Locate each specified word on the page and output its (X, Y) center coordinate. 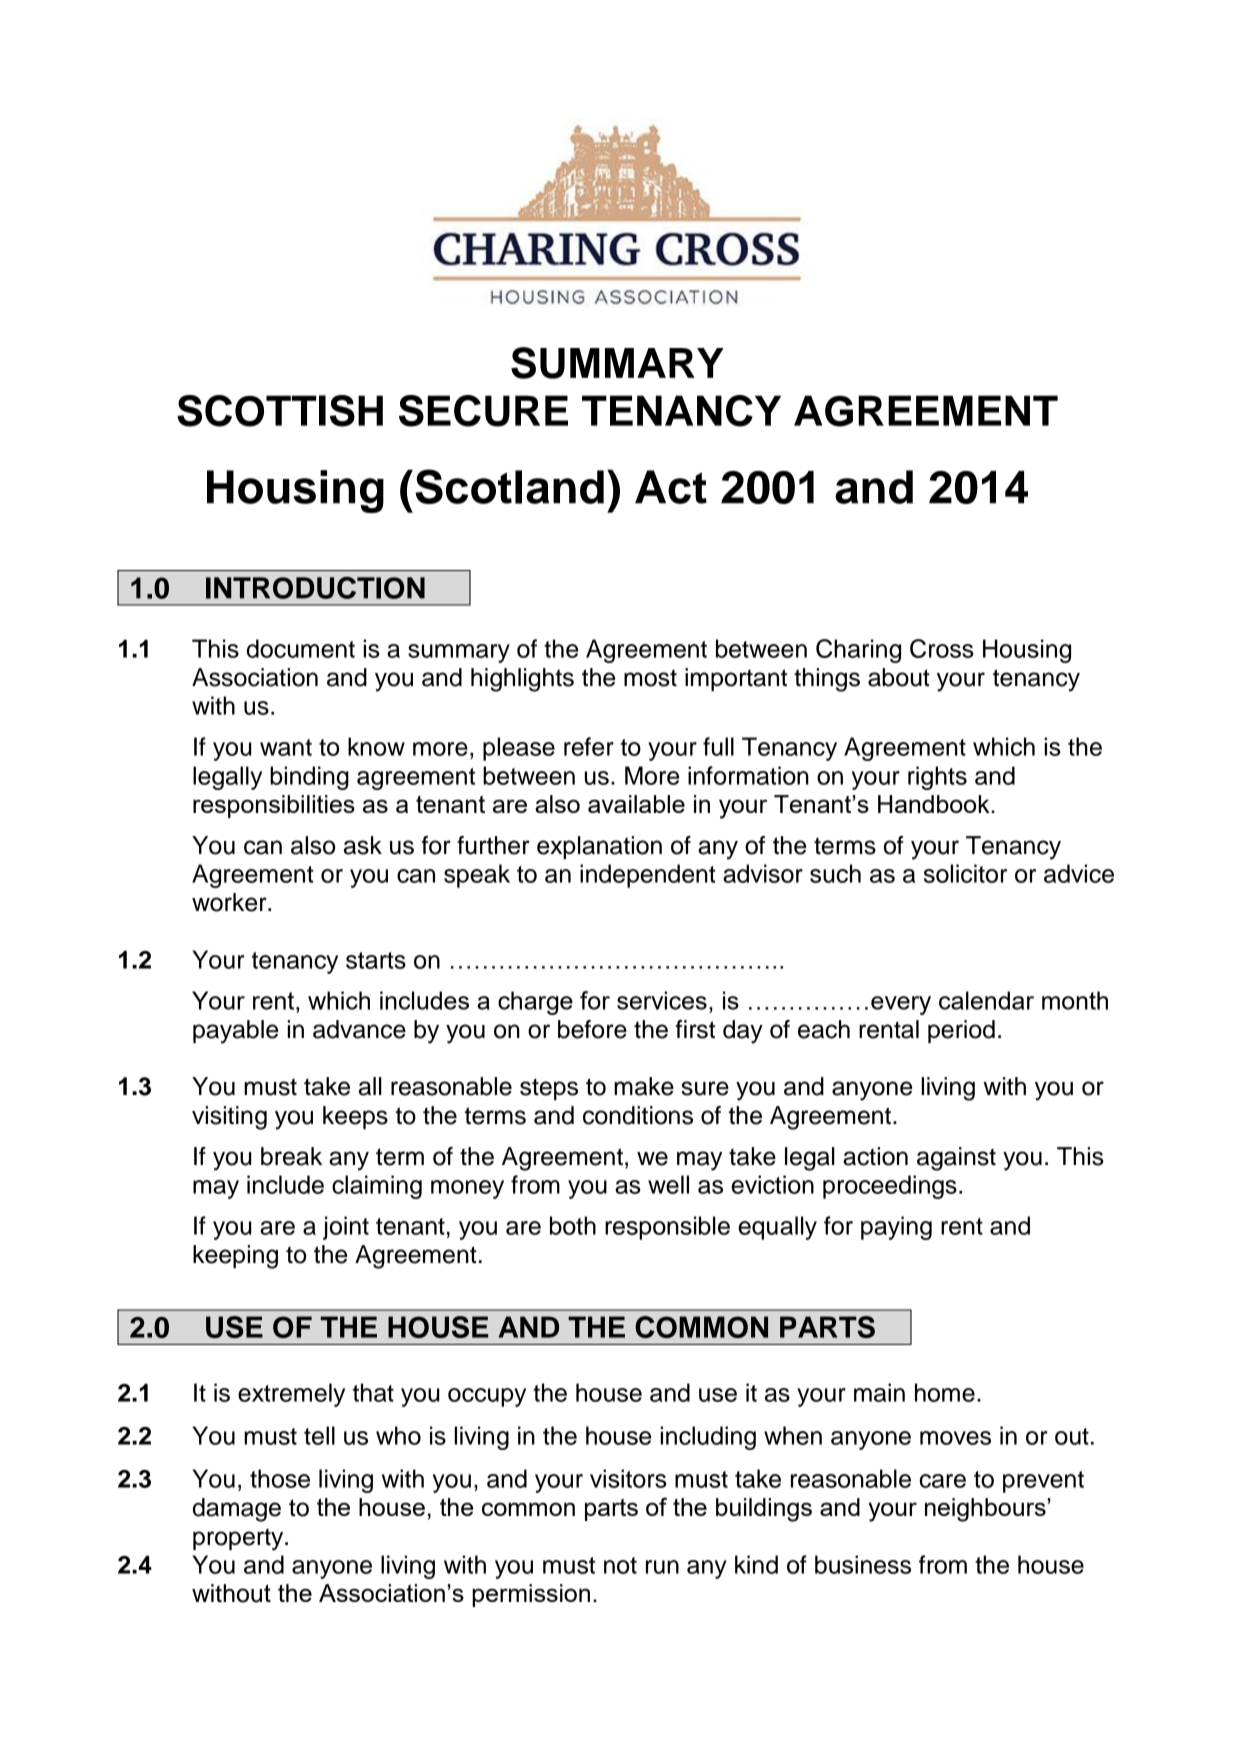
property (239, 1539)
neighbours (985, 1510)
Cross (942, 648)
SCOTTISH (280, 411)
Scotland (509, 486)
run (662, 1567)
